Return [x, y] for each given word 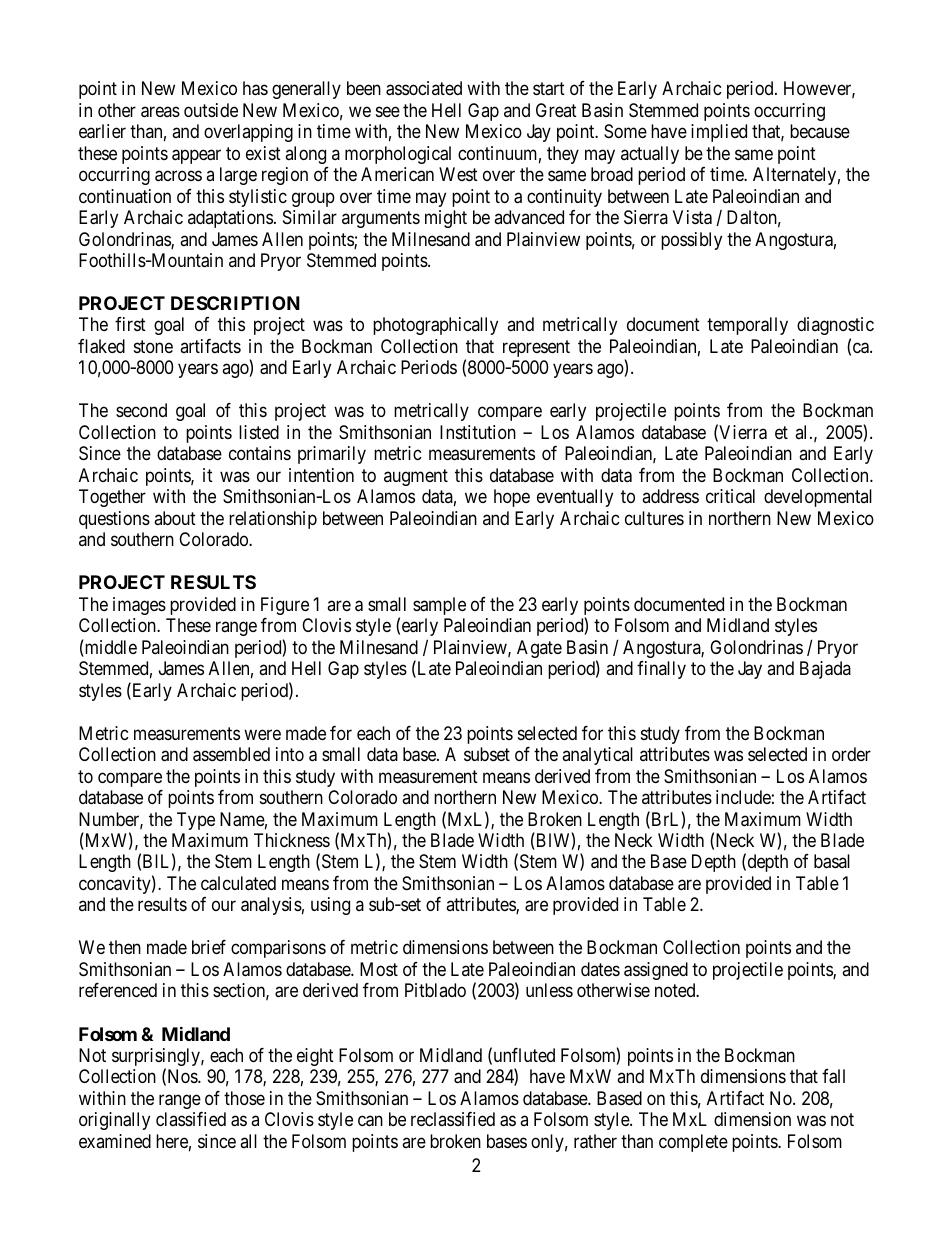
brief [209, 947]
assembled [231, 754]
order [851, 754]
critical [730, 496]
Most [379, 969]
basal [832, 861]
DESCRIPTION [235, 303]
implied [719, 133]
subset [487, 754]
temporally [747, 326]
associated [424, 88]
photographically [435, 326]
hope [512, 498]
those [244, 1098]
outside [211, 110]
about [175, 518]
